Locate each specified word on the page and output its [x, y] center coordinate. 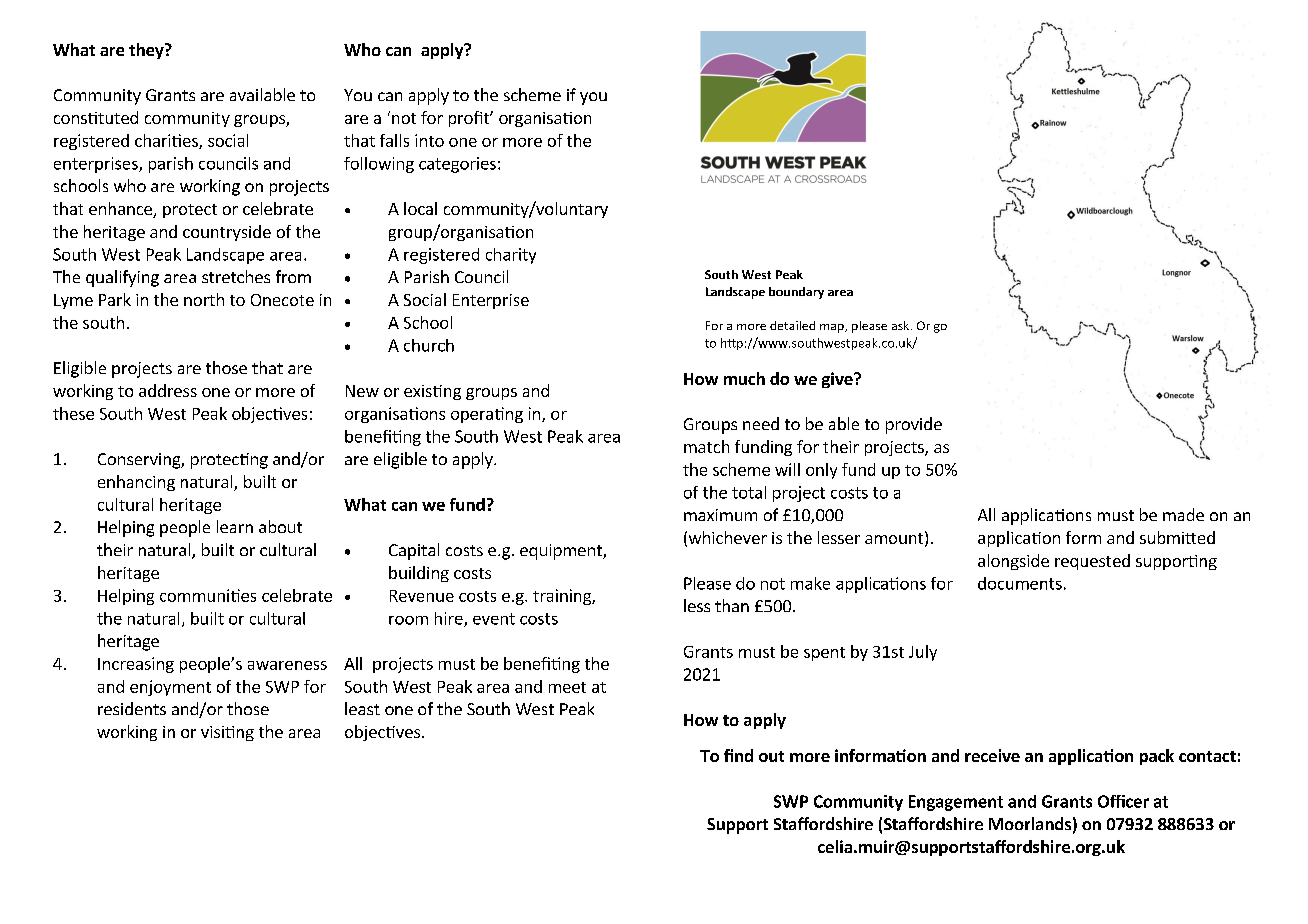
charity [511, 256]
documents [1020, 583]
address [168, 390]
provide [914, 425]
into [429, 140]
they [147, 51]
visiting [227, 733]
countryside [227, 233]
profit [470, 119]
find [738, 755]
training [563, 597]
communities [208, 595]
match [706, 446]
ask [902, 325]
